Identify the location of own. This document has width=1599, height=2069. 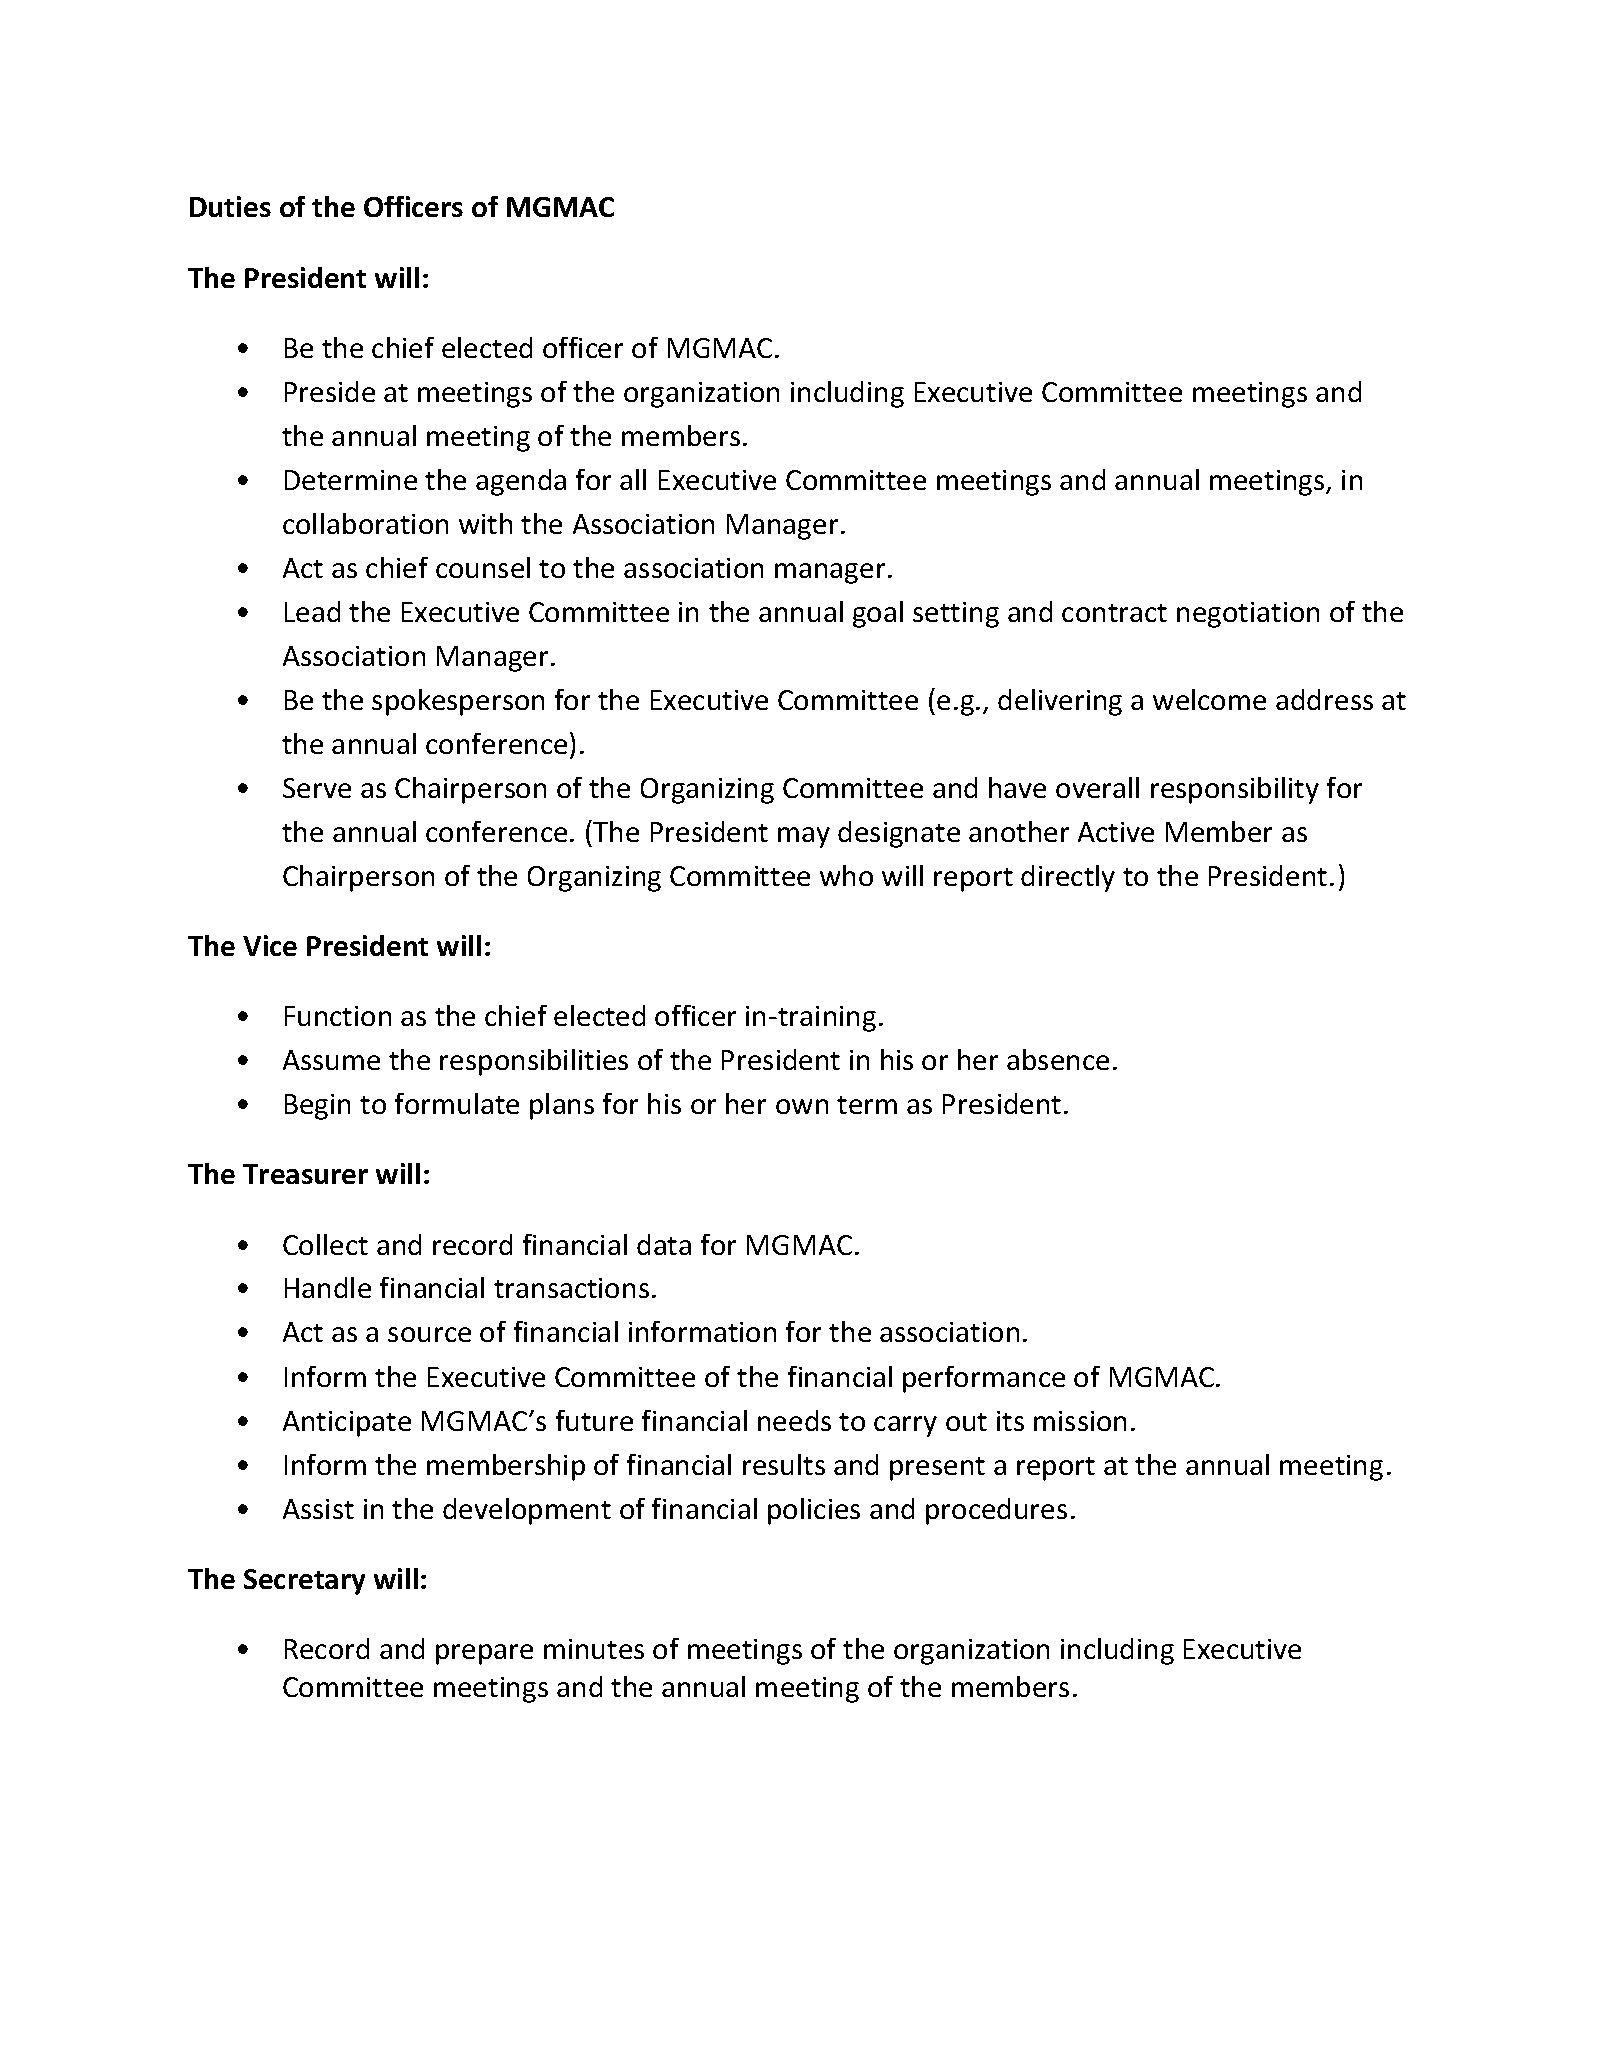
(802, 1106).
